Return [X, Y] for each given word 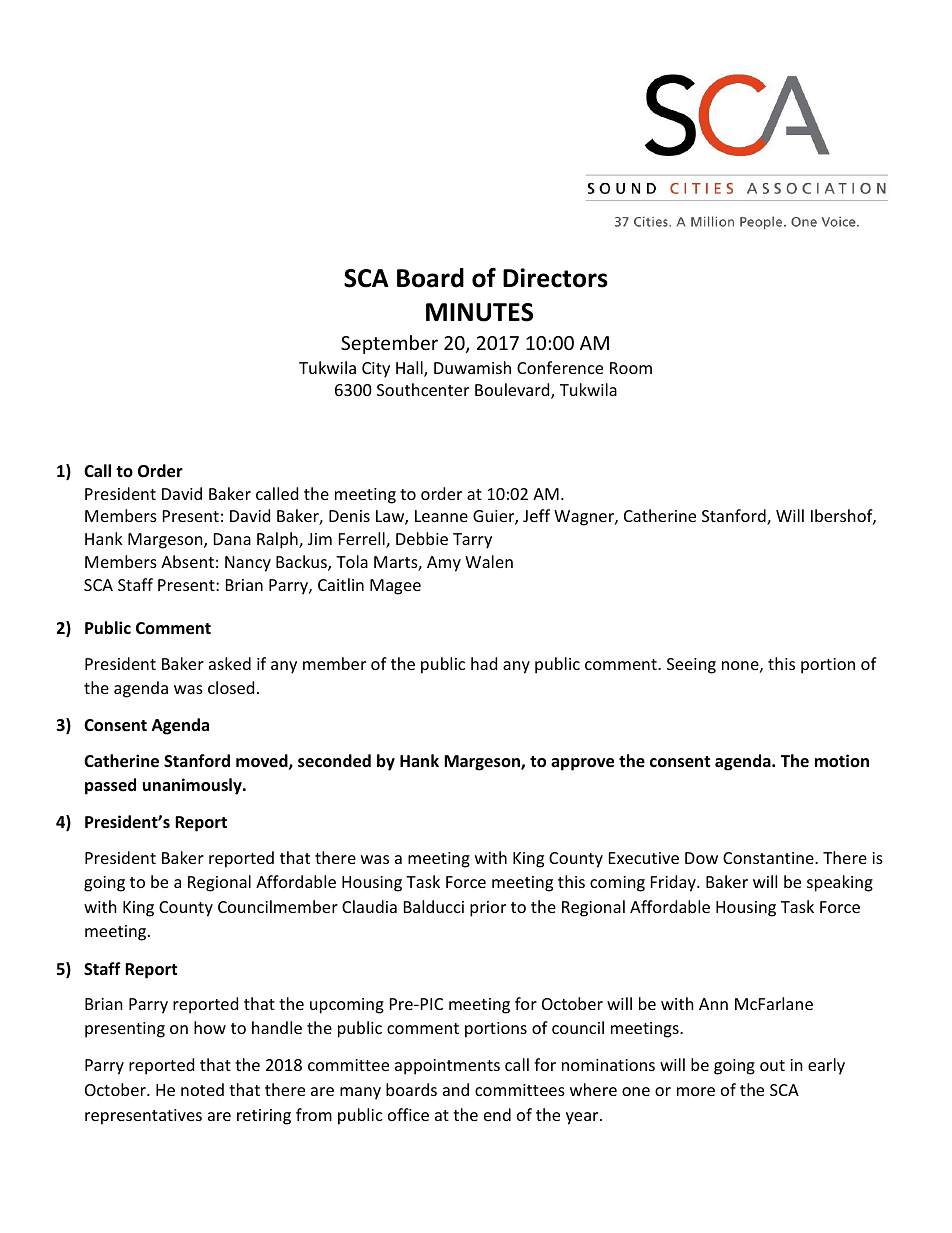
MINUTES [479, 312]
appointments [447, 1067]
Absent [187, 561]
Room [631, 368]
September [389, 344]
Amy [444, 564]
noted [202, 1089]
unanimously [193, 786]
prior [488, 909]
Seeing [691, 666]
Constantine [769, 858]
